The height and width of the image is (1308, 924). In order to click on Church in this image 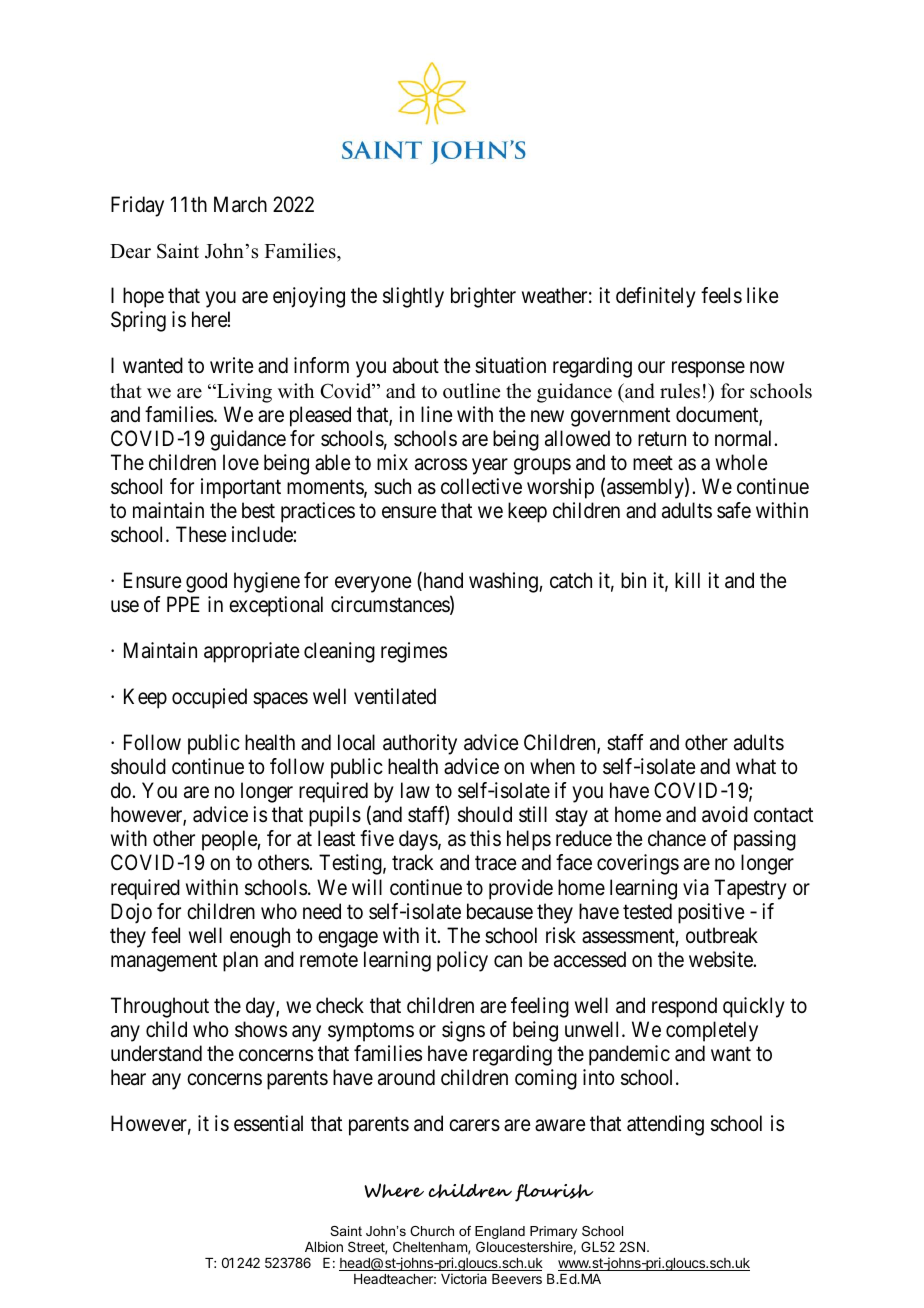, I will do `click(432, 1231)`.
